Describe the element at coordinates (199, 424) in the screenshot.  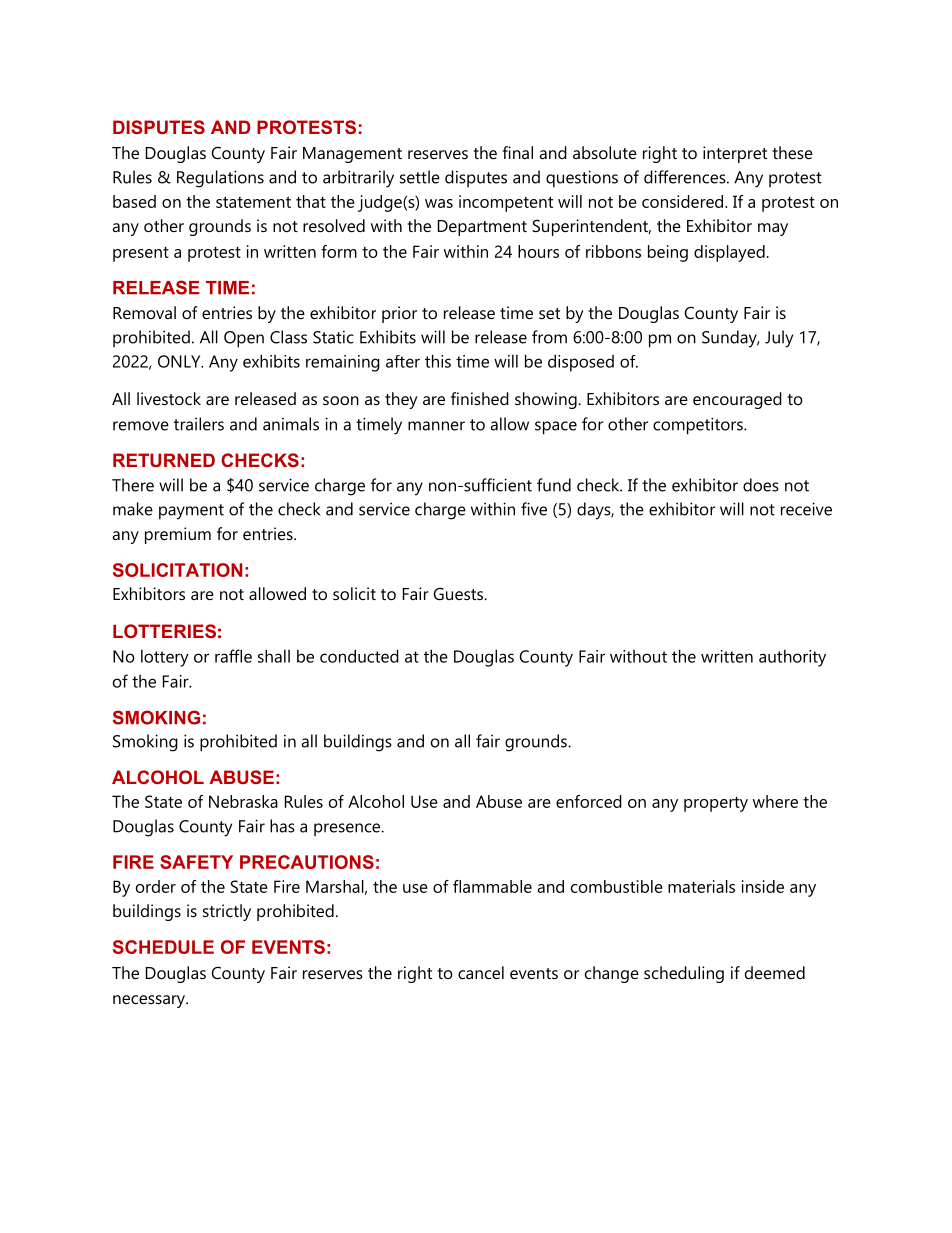
I see `trailers` at that location.
